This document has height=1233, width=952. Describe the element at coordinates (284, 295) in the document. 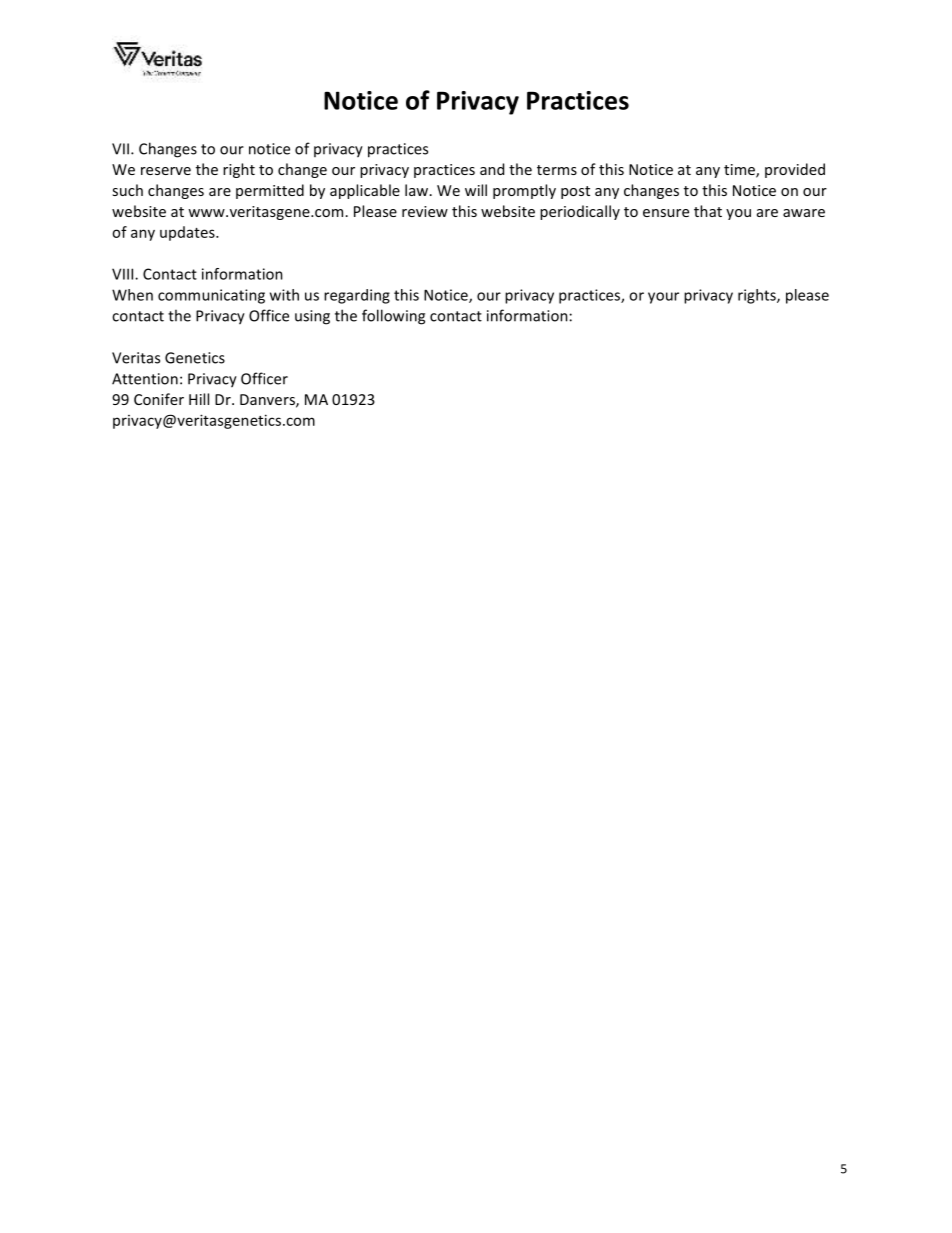

I see `with` at that location.
